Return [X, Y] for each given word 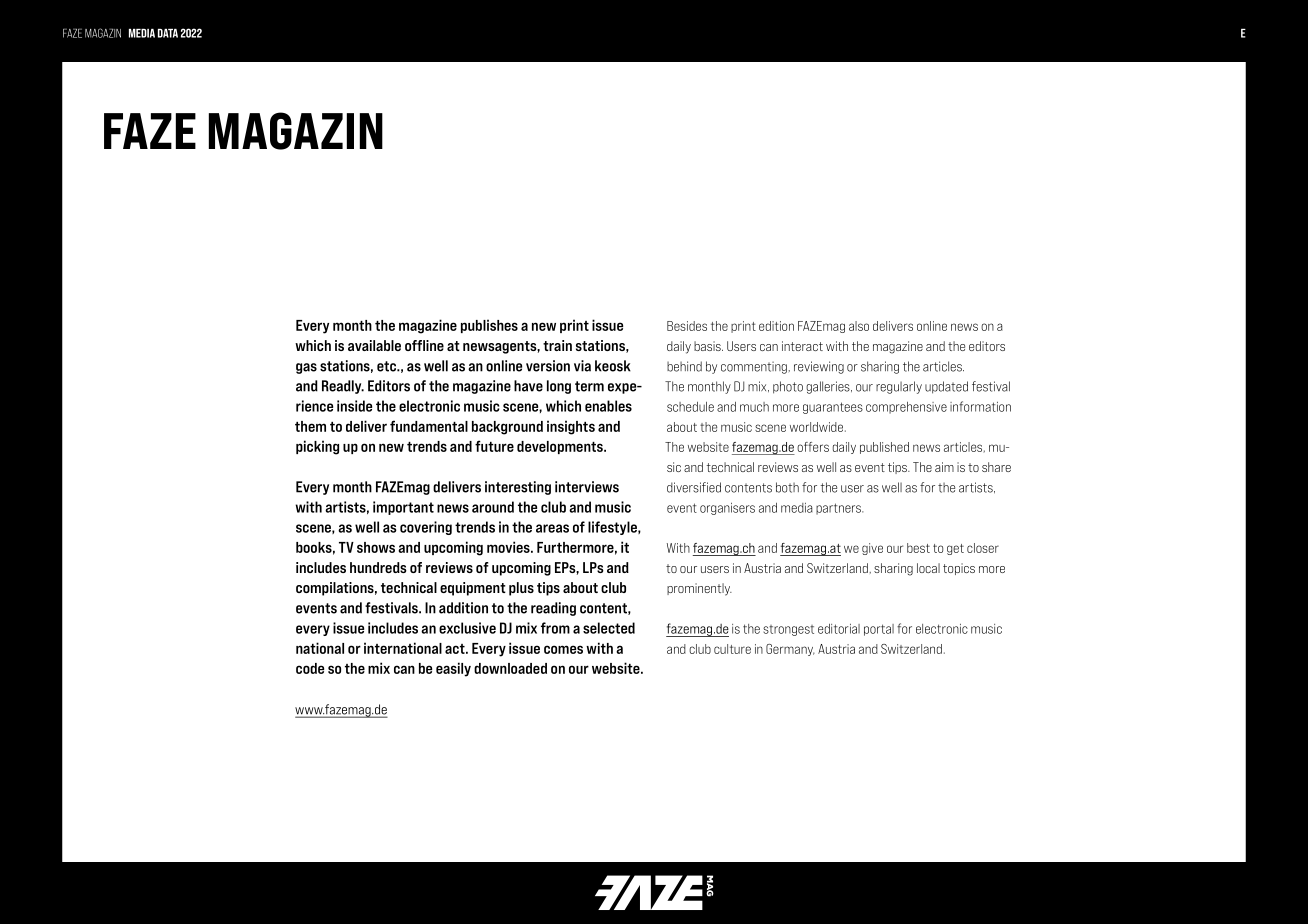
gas [306, 368]
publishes [489, 326]
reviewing [819, 367]
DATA [168, 33]
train [557, 345]
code [310, 668]
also [859, 326]
